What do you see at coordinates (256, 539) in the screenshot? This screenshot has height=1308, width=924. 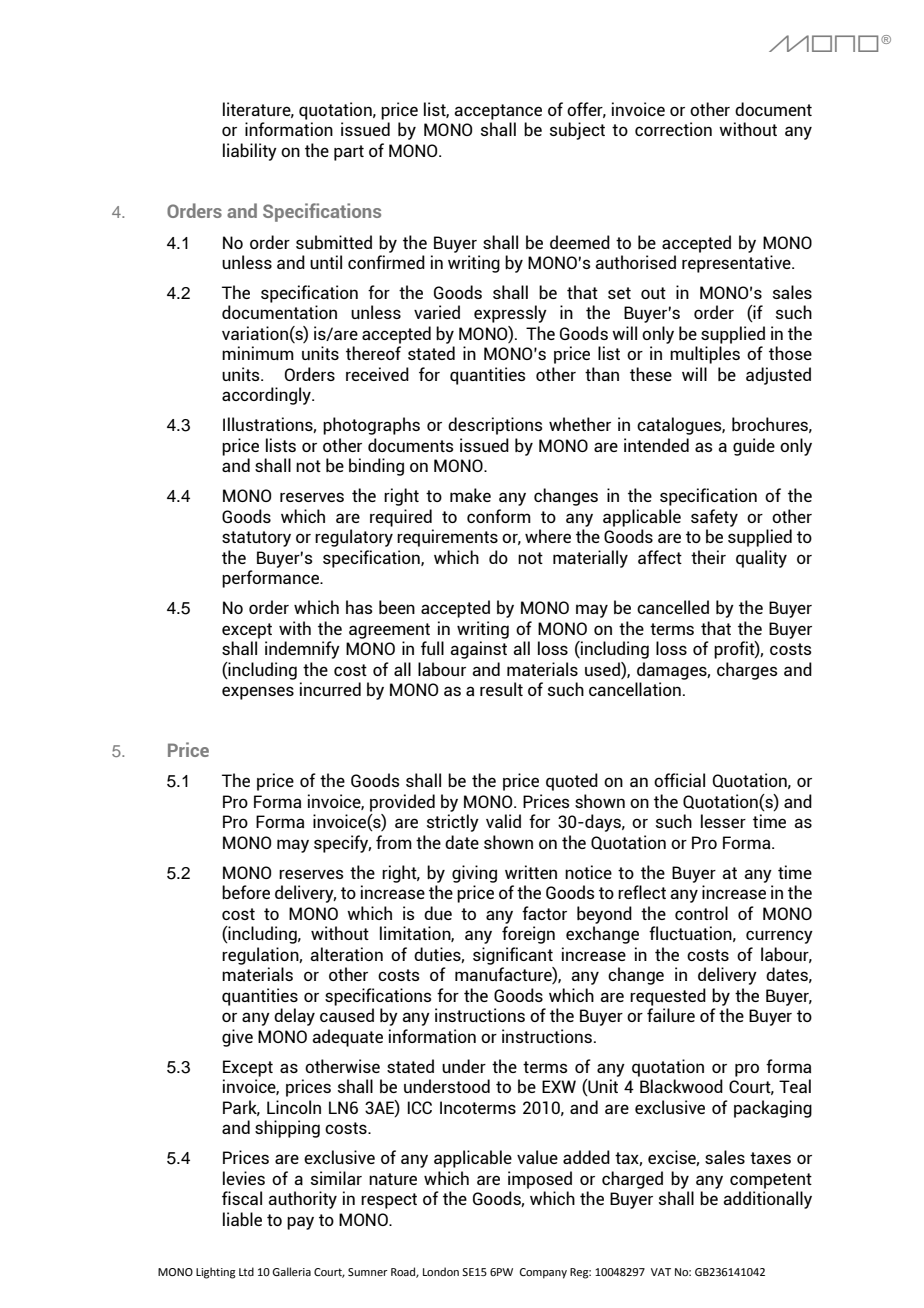 I see `statutory` at bounding box center [256, 539].
